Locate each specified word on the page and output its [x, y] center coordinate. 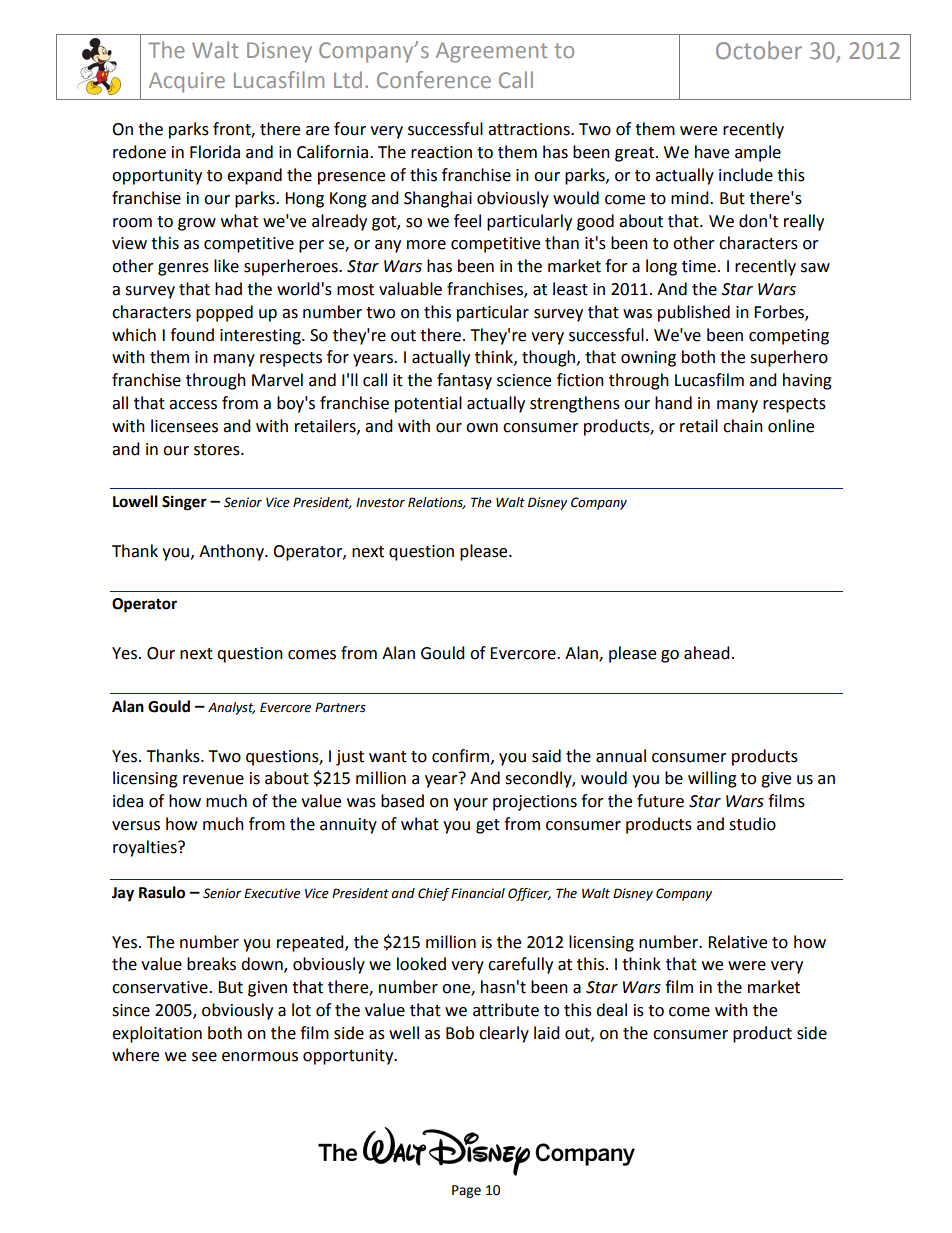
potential [428, 404]
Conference [434, 79]
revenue [213, 780]
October [759, 50]
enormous [260, 1057]
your [470, 804]
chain [743, 426]
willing [712, 779]
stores [218, 450]
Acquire [187, 82]
